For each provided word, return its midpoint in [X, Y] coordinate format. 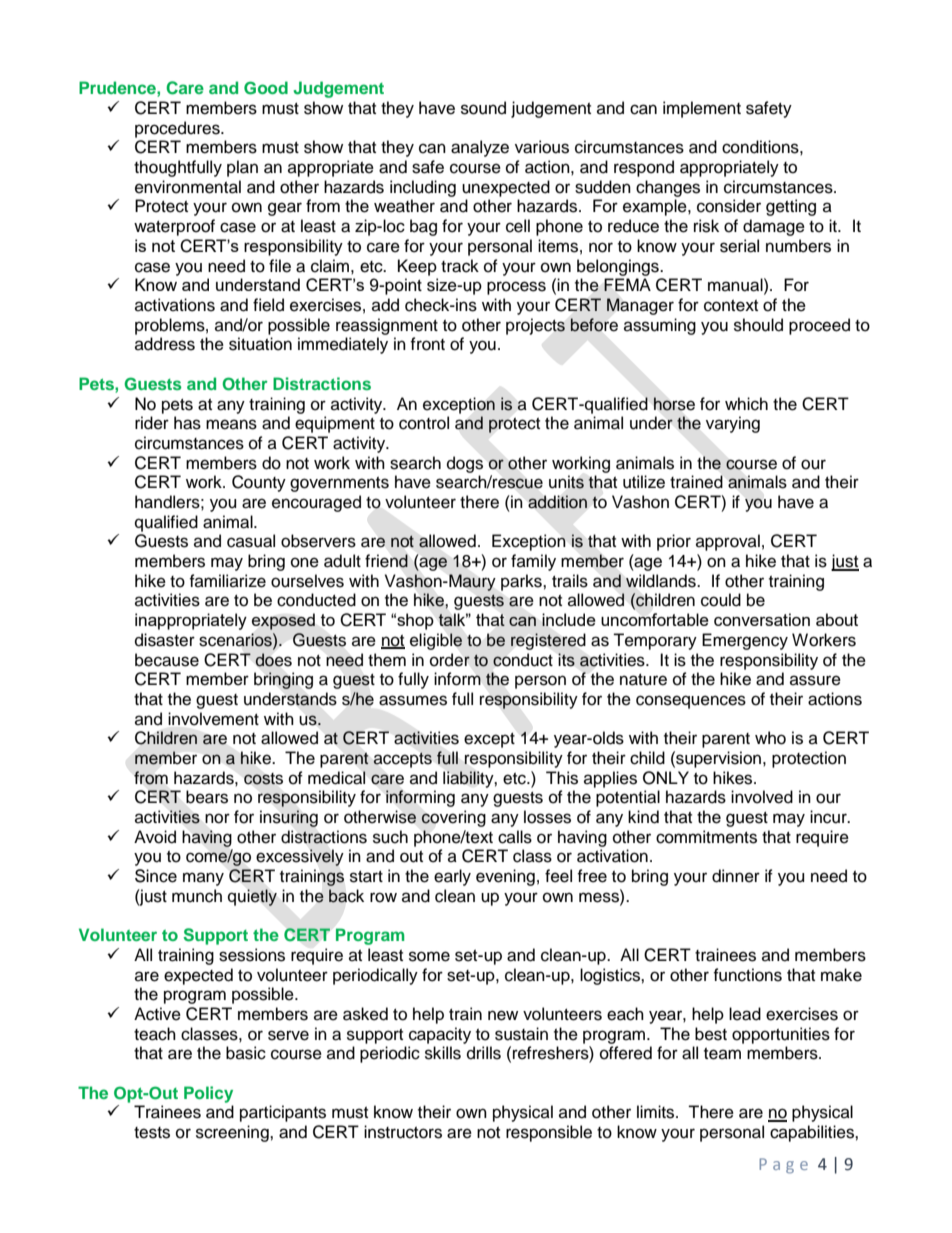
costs [263, 779]
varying [733, 424]
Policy [208, 1094]
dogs [465, 464]
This [562, 778]
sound [483, 108]
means [231, 424]
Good [266, 88]
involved [762, 797]
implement [702, 109]
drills [484, 1053]
